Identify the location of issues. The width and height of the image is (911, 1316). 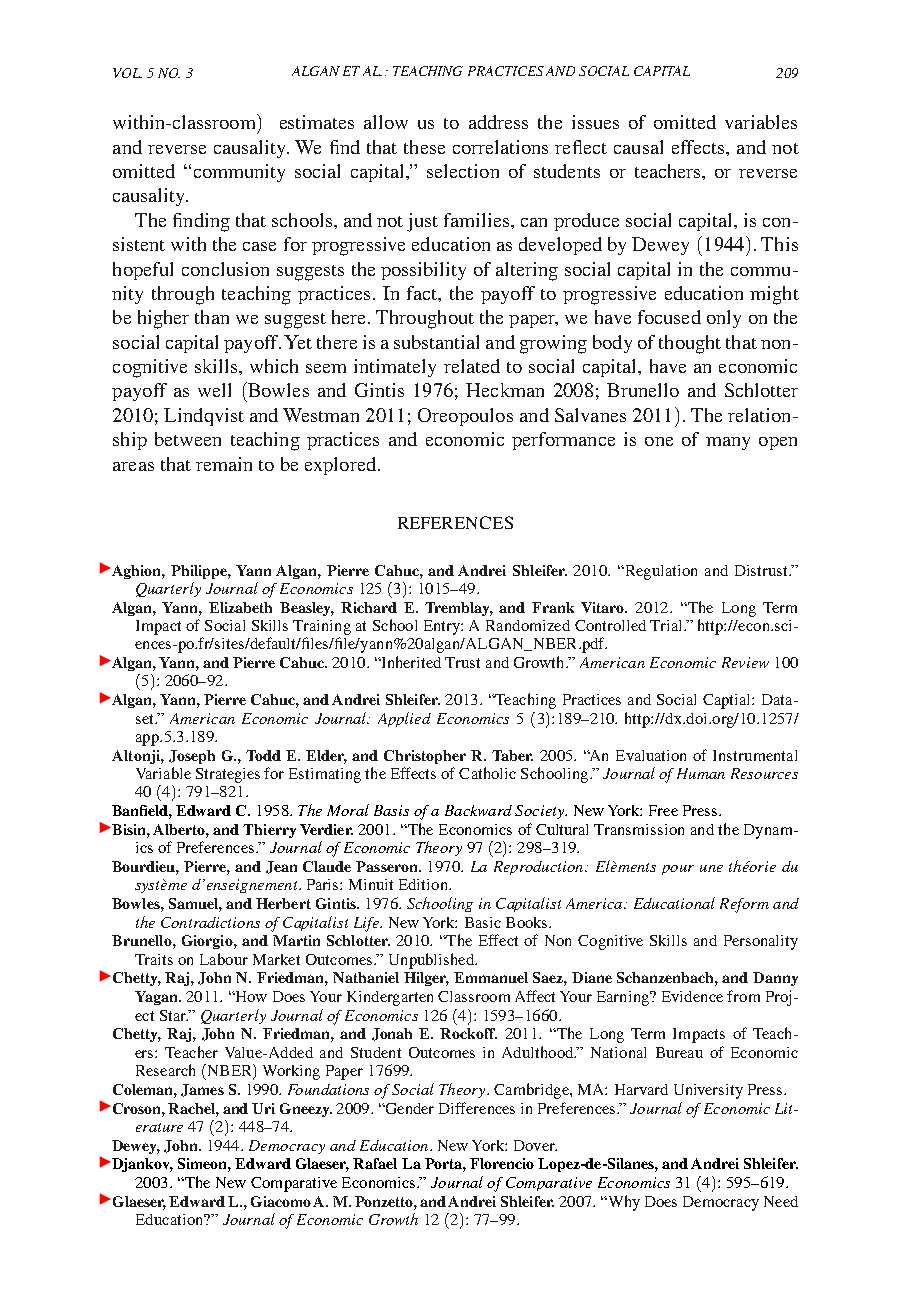
(595, 122).
